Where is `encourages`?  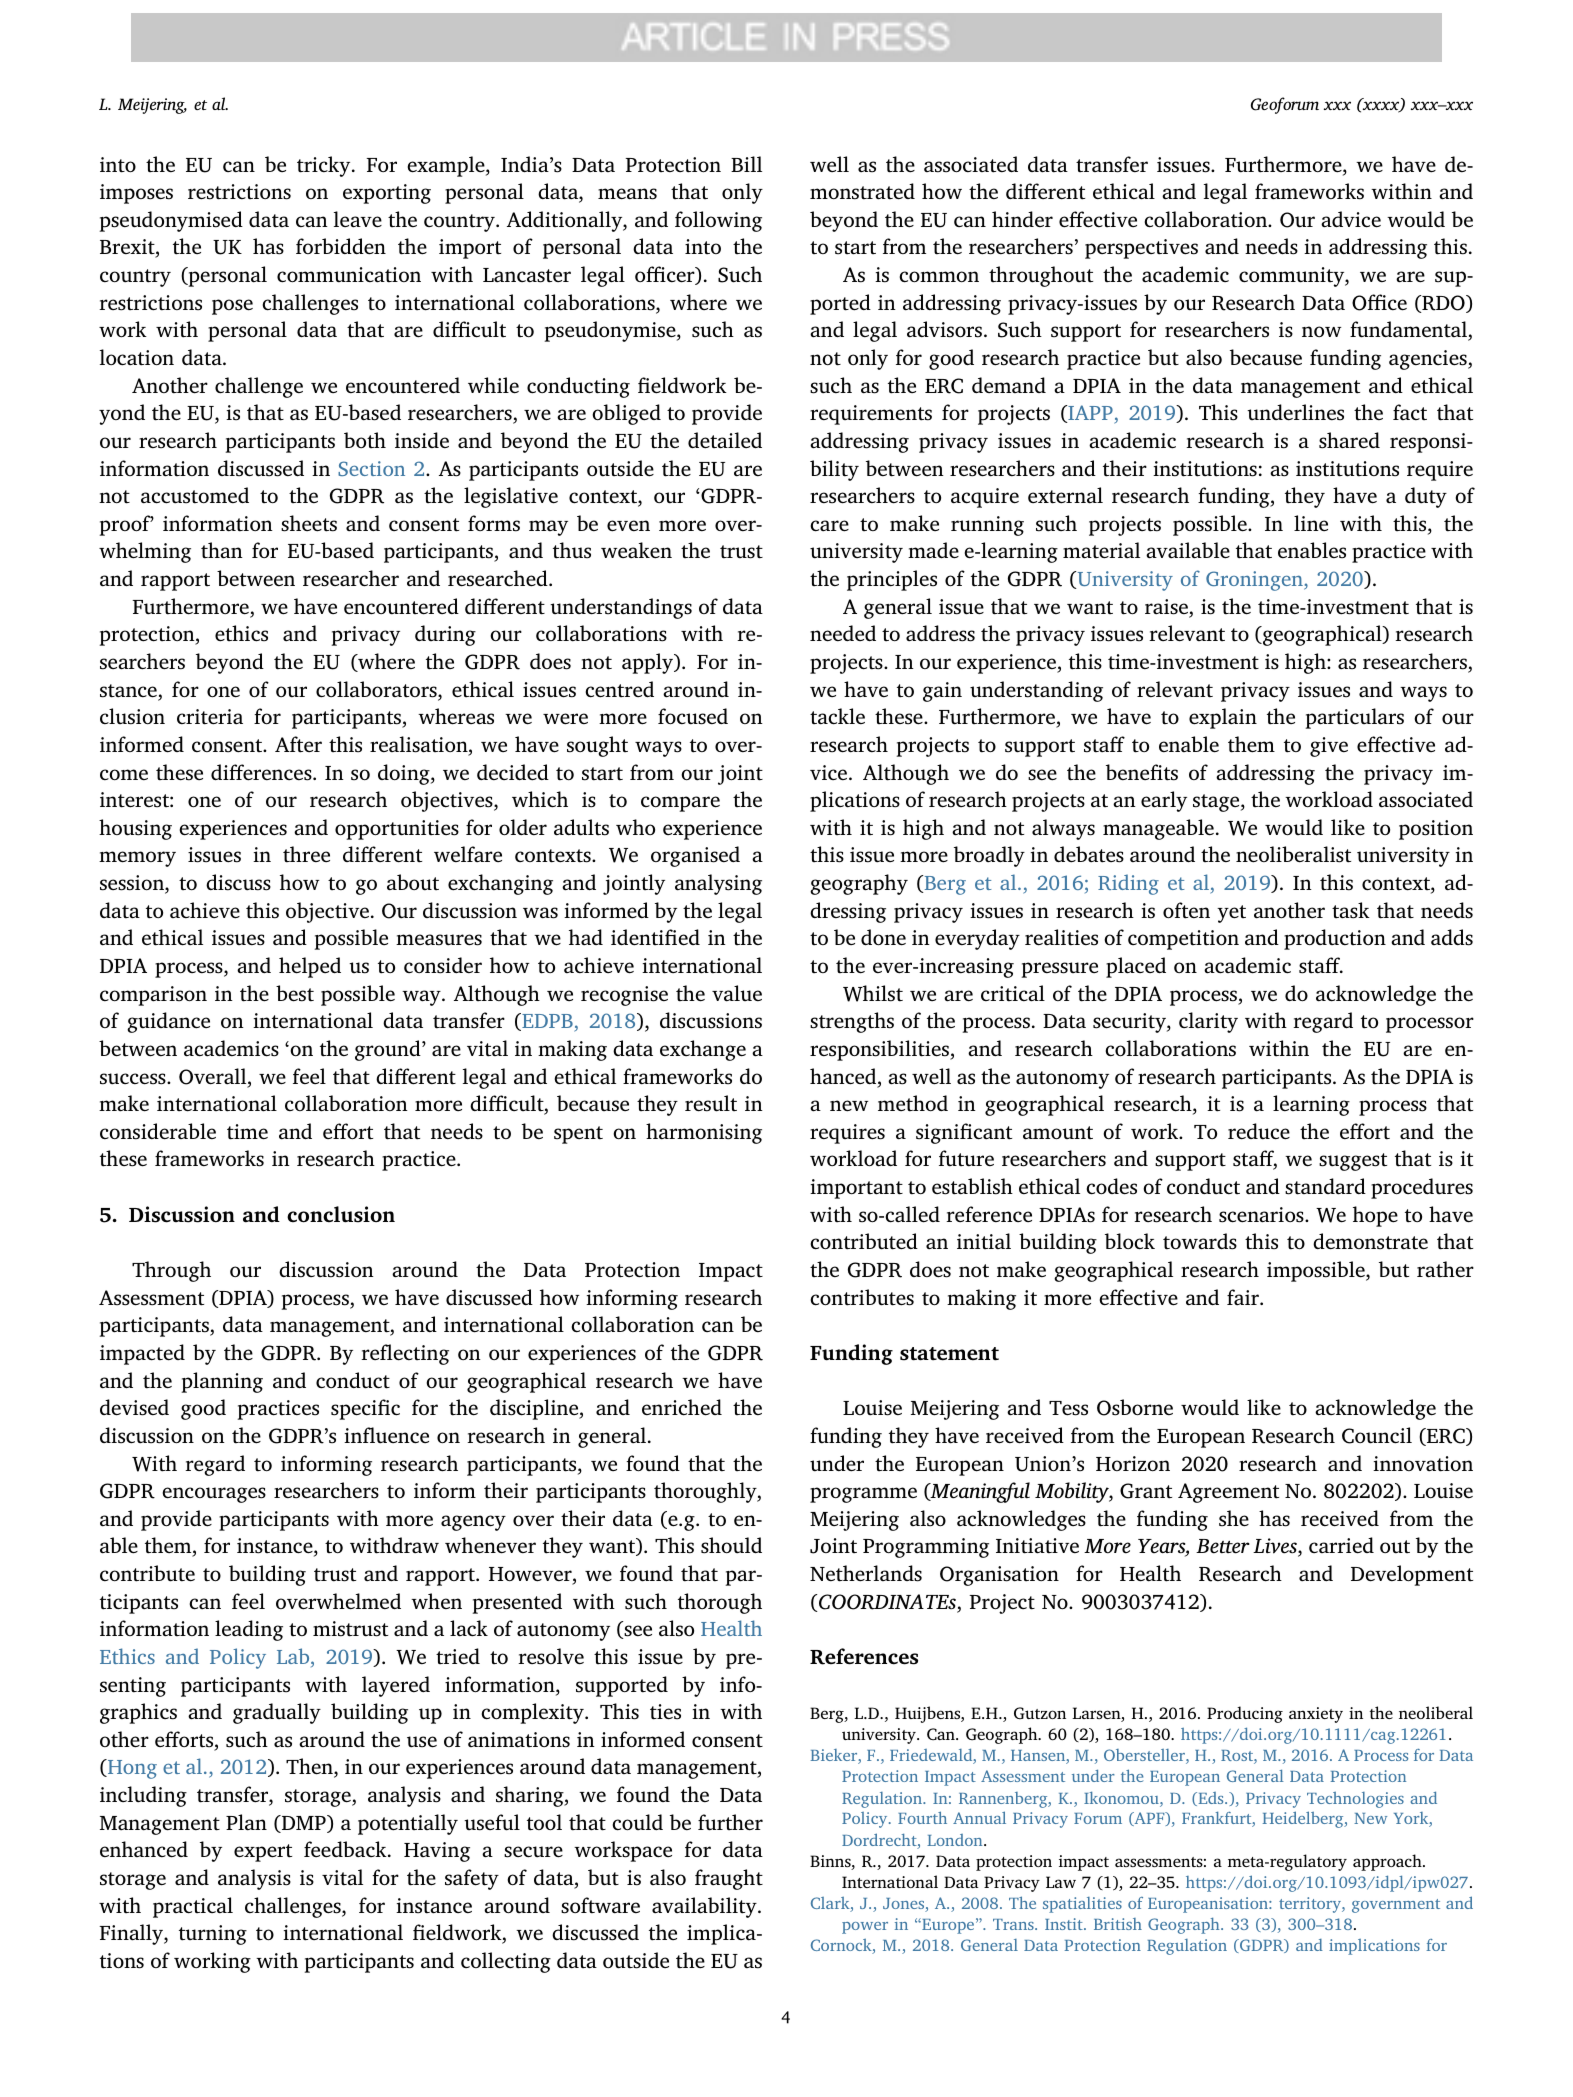 encourages is located at coordinates (214, 1495).
